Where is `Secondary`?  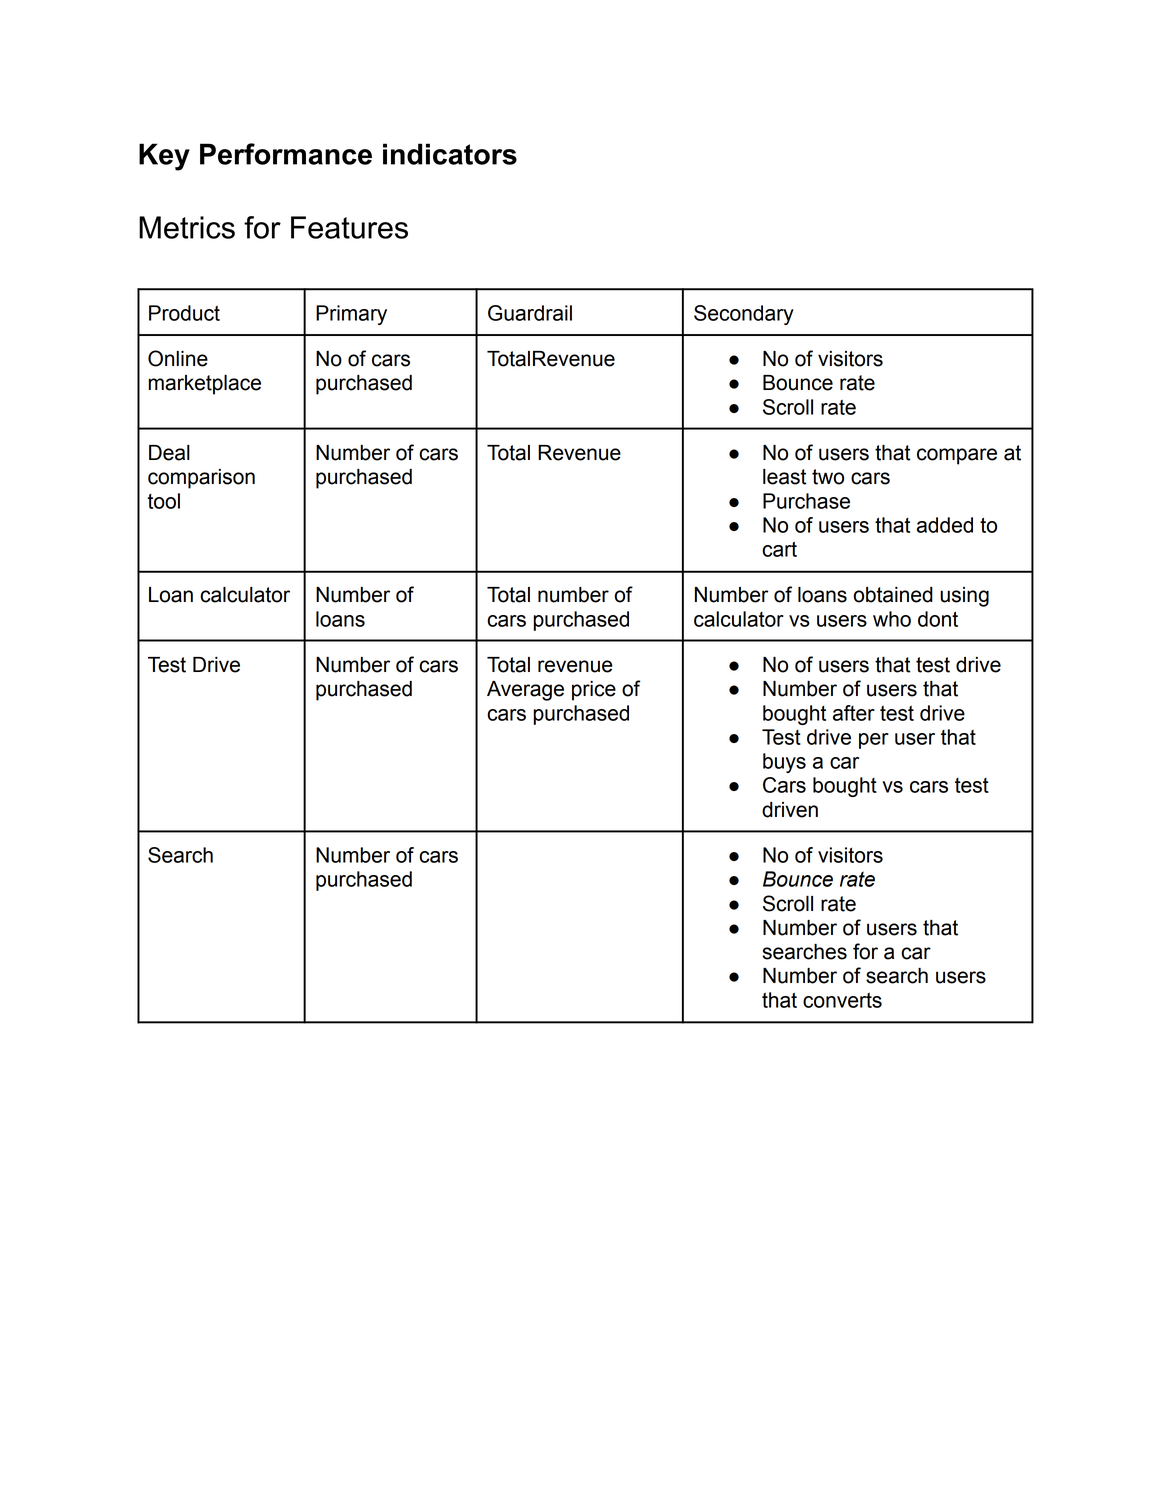 Secondary is located at coordinates (744, 315).
